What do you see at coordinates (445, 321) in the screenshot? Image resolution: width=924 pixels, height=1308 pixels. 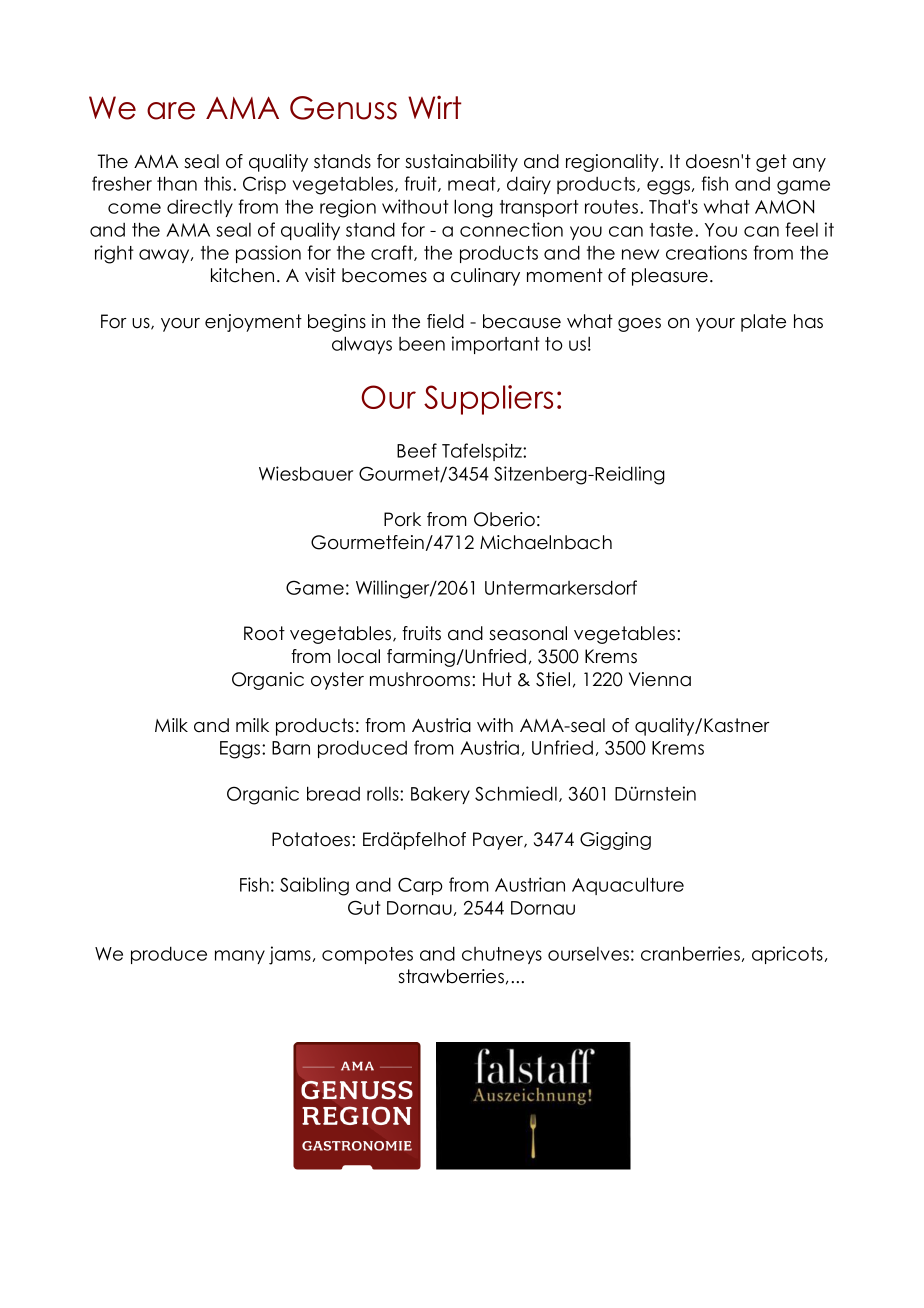 I see `field` at bounding box center [445, 321].
